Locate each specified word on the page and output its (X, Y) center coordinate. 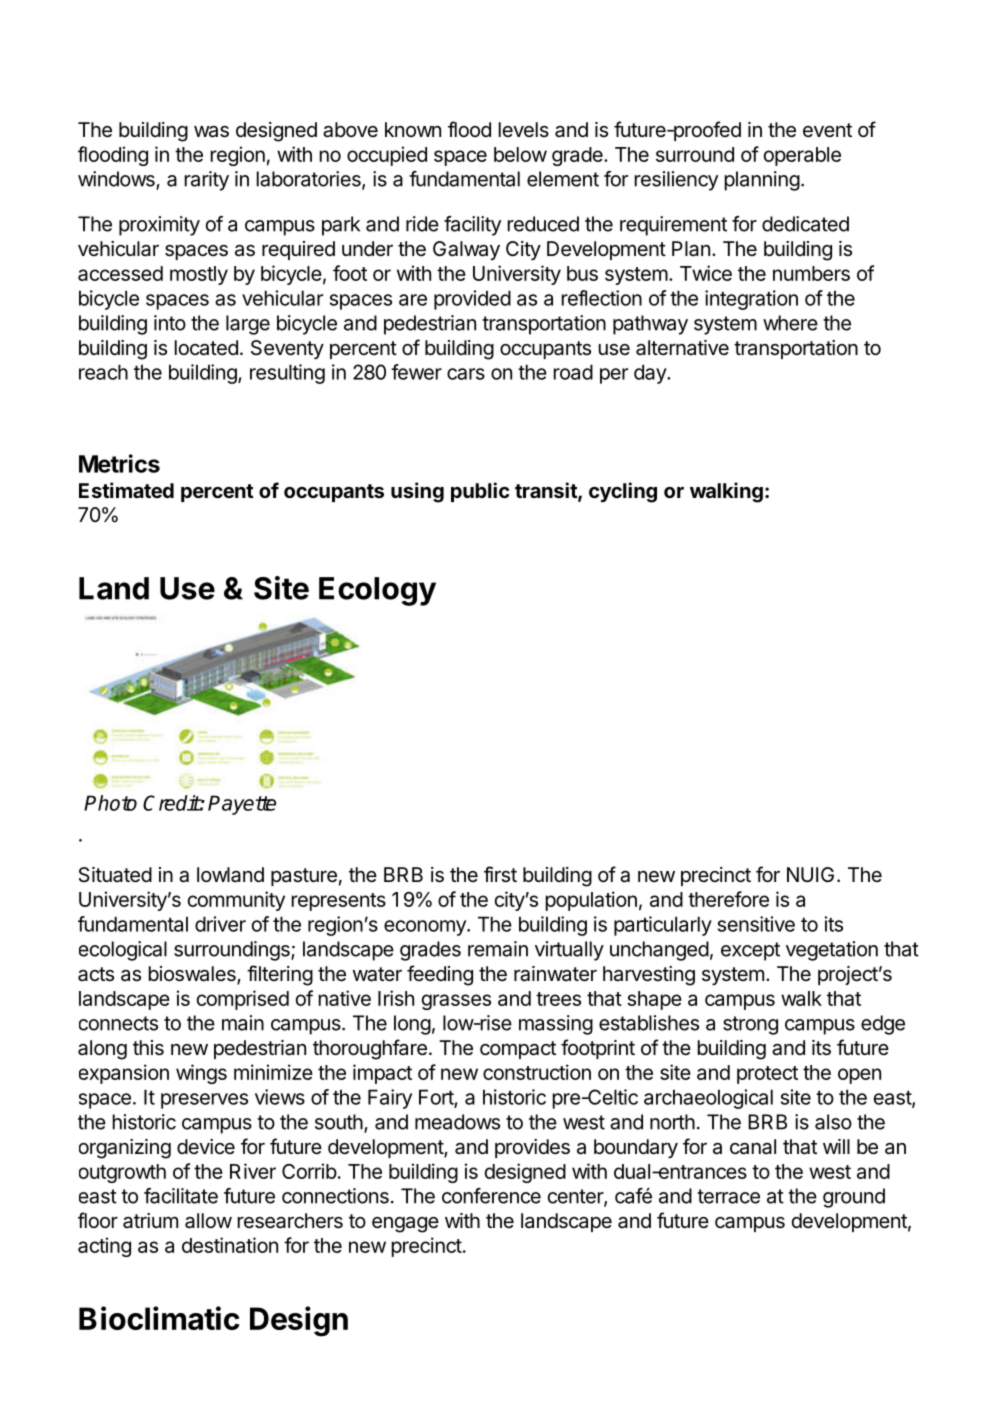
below (520, 154)
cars (466, 374)
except (750, 951)
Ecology (377, 591)
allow (208, 1221)
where (790, 323)
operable (802, 156)
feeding (440, 975)
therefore (728, 899)
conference (491, 1196)
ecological (123, 951)
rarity (207, 181)
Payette (242, 805)
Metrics (119, 463)
